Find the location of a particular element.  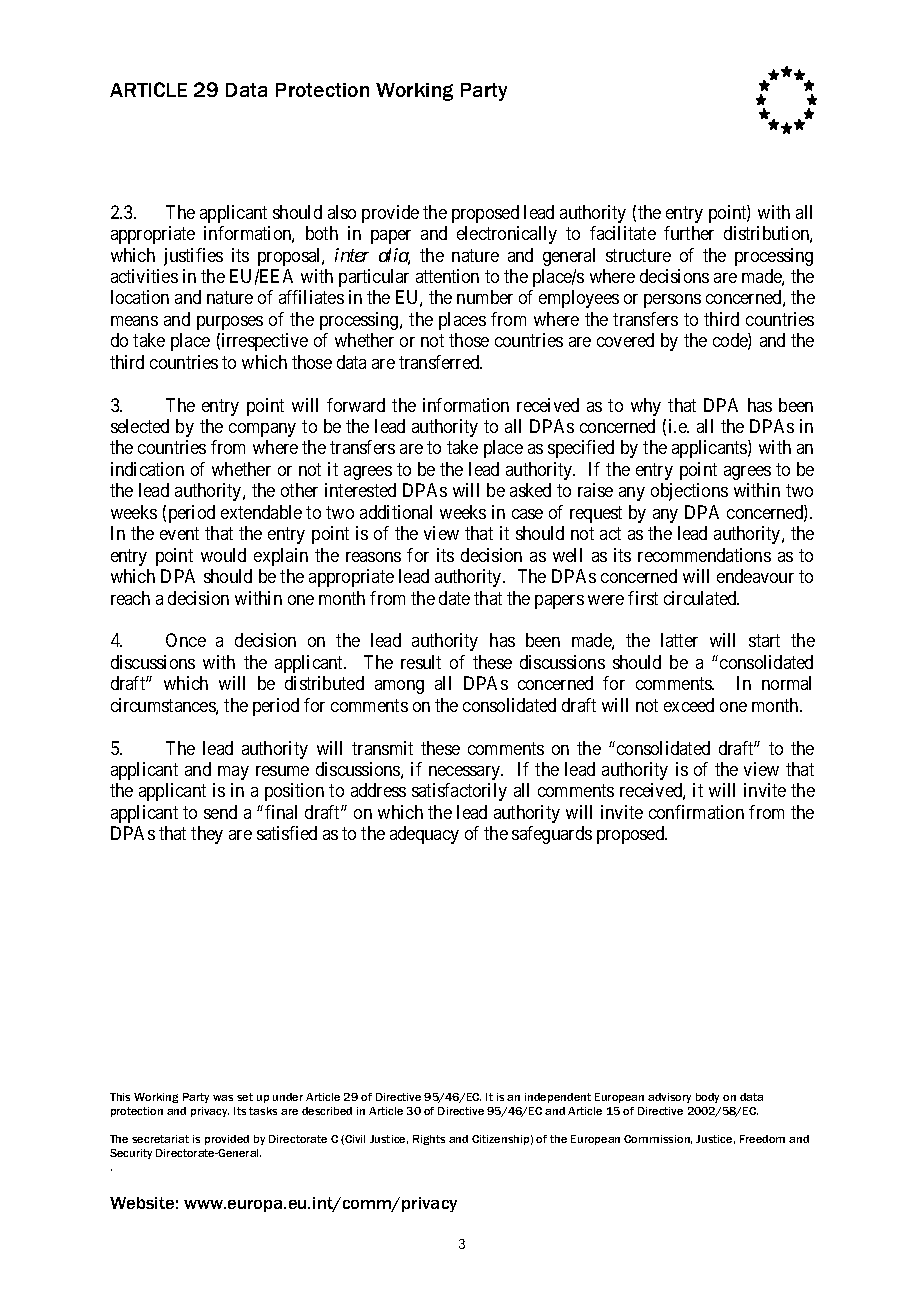

exceed is located at coordinates (689, 705).
